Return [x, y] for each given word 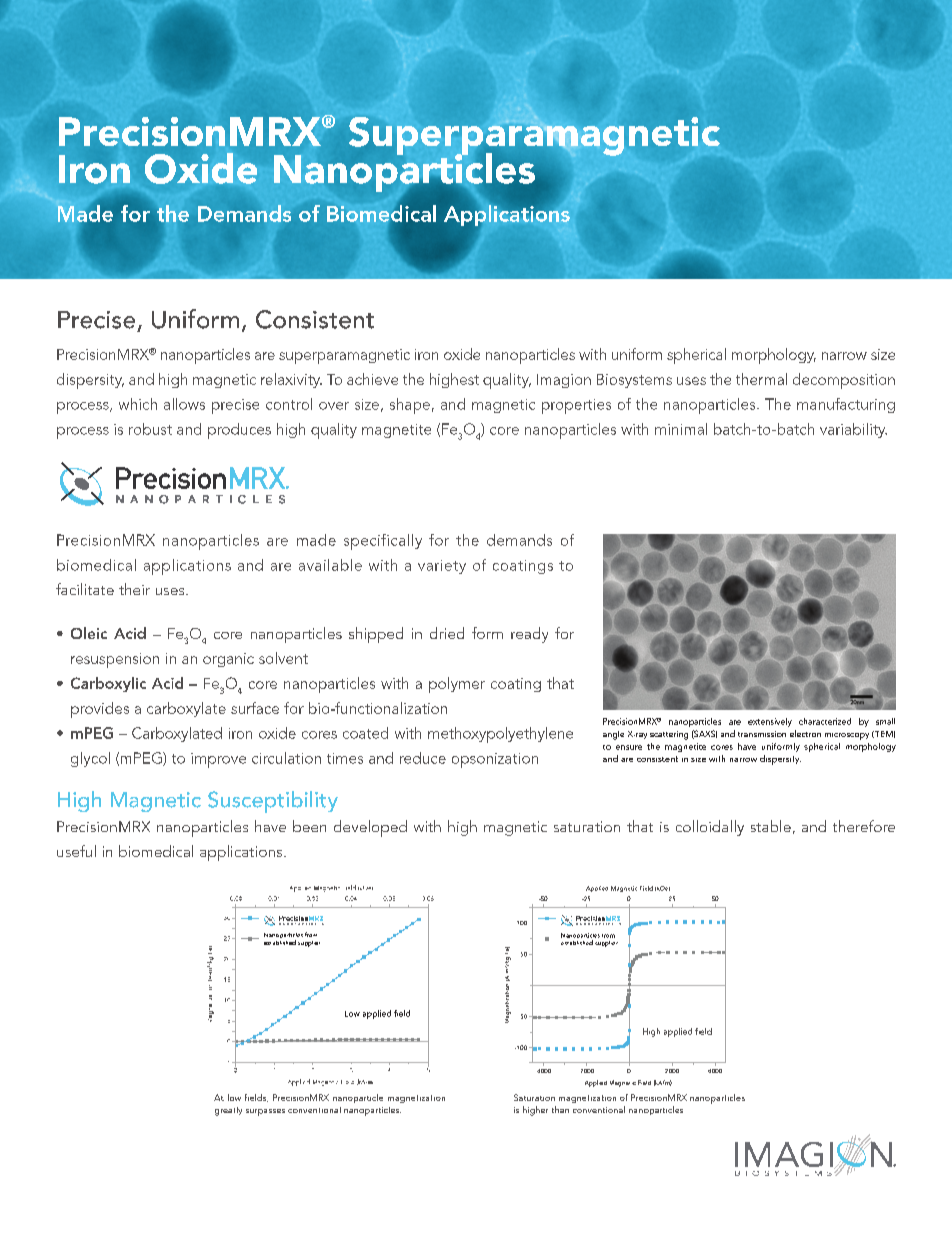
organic [228, 660]
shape [410, 406]
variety [442, 567]
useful [76, 851]
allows [184, 404]
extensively [770, 722]
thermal [761, 379]
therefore [864, 826]
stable [771, 826]
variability [853, 430]
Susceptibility [273, 802]
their [134, 589]
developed [370, 828]
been [309, 826]
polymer [457, 685]
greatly [228, 1111]
